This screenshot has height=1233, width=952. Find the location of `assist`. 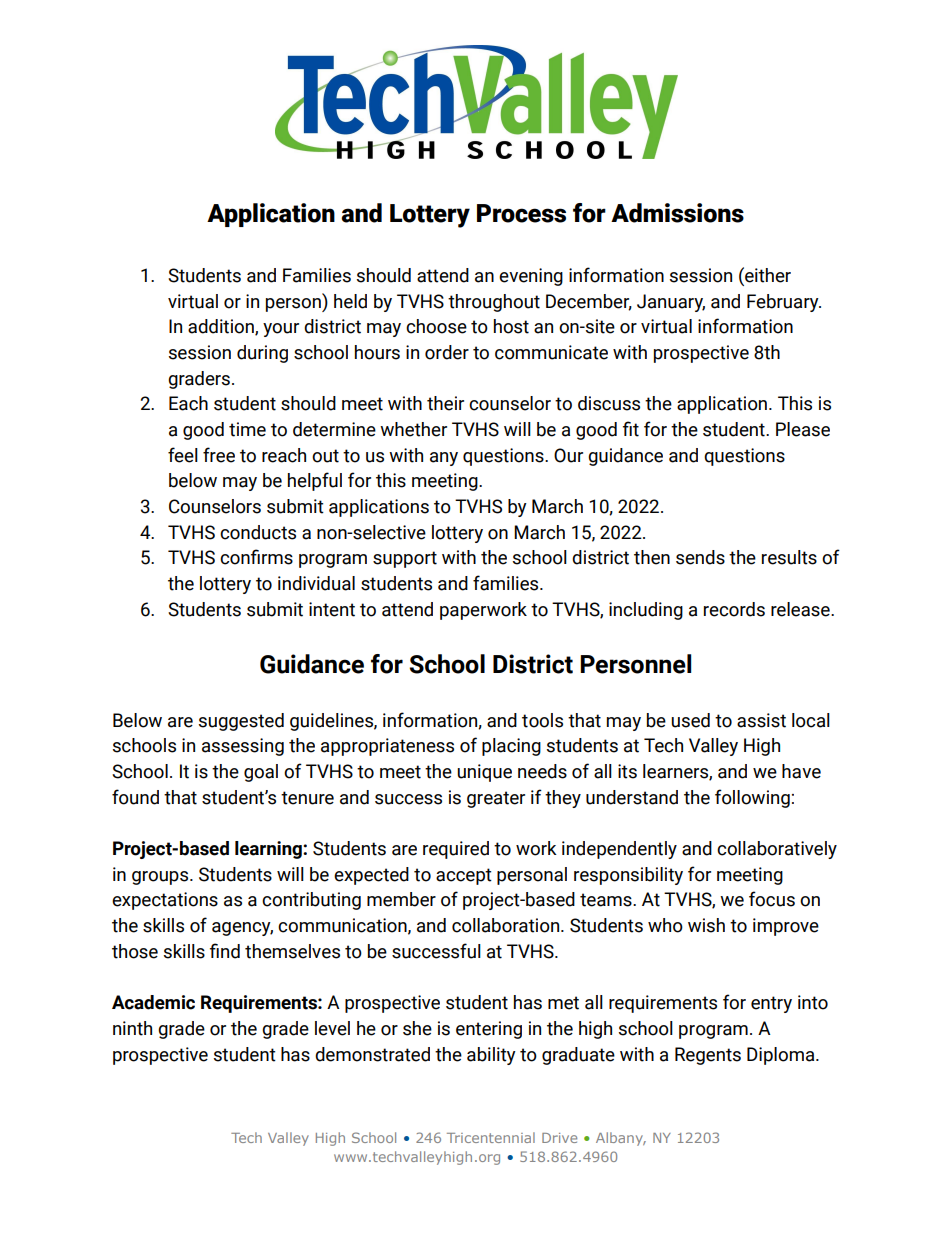

assist is located at coordinates (761, 720).
